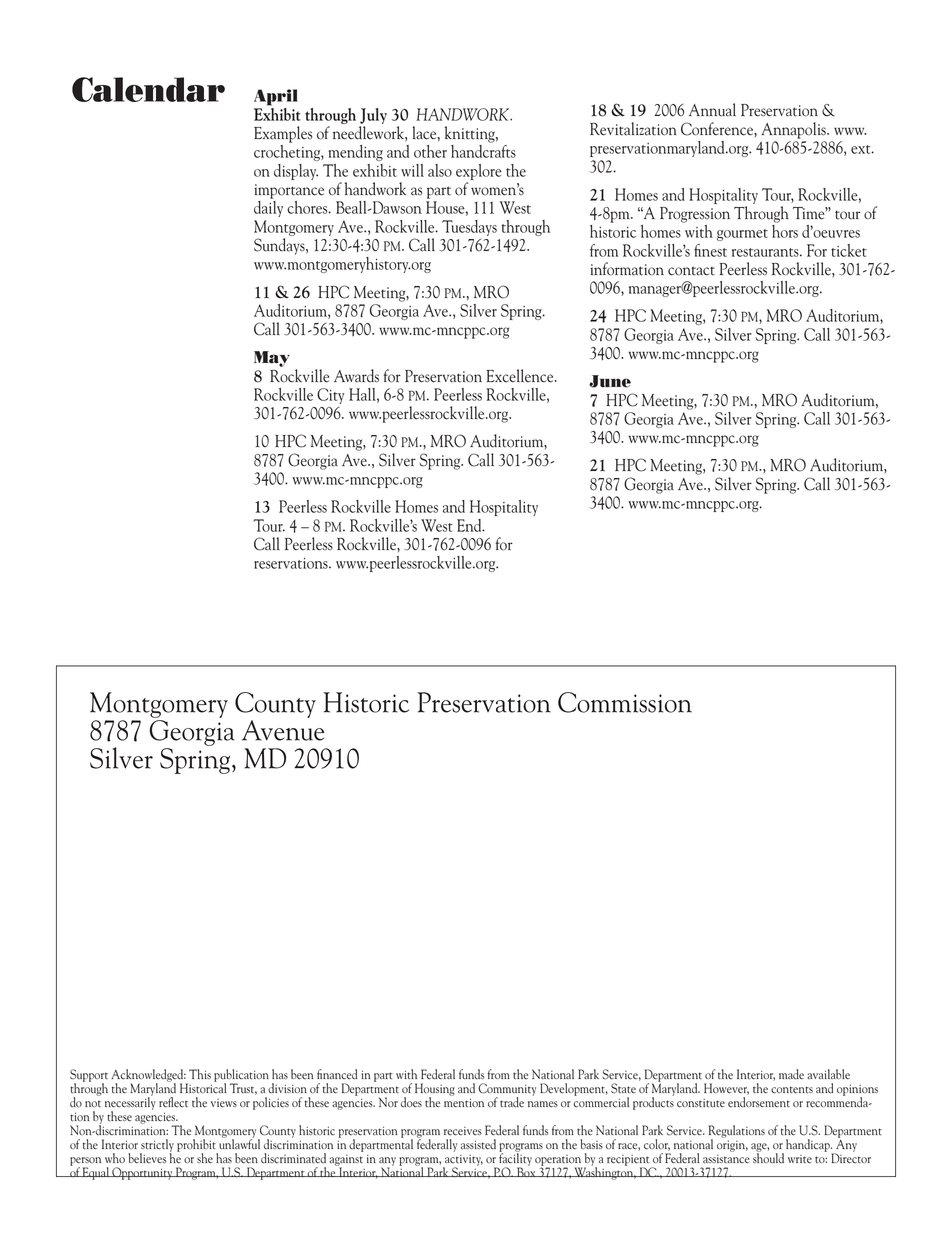  I want to click on made, so click(791, 1074).
